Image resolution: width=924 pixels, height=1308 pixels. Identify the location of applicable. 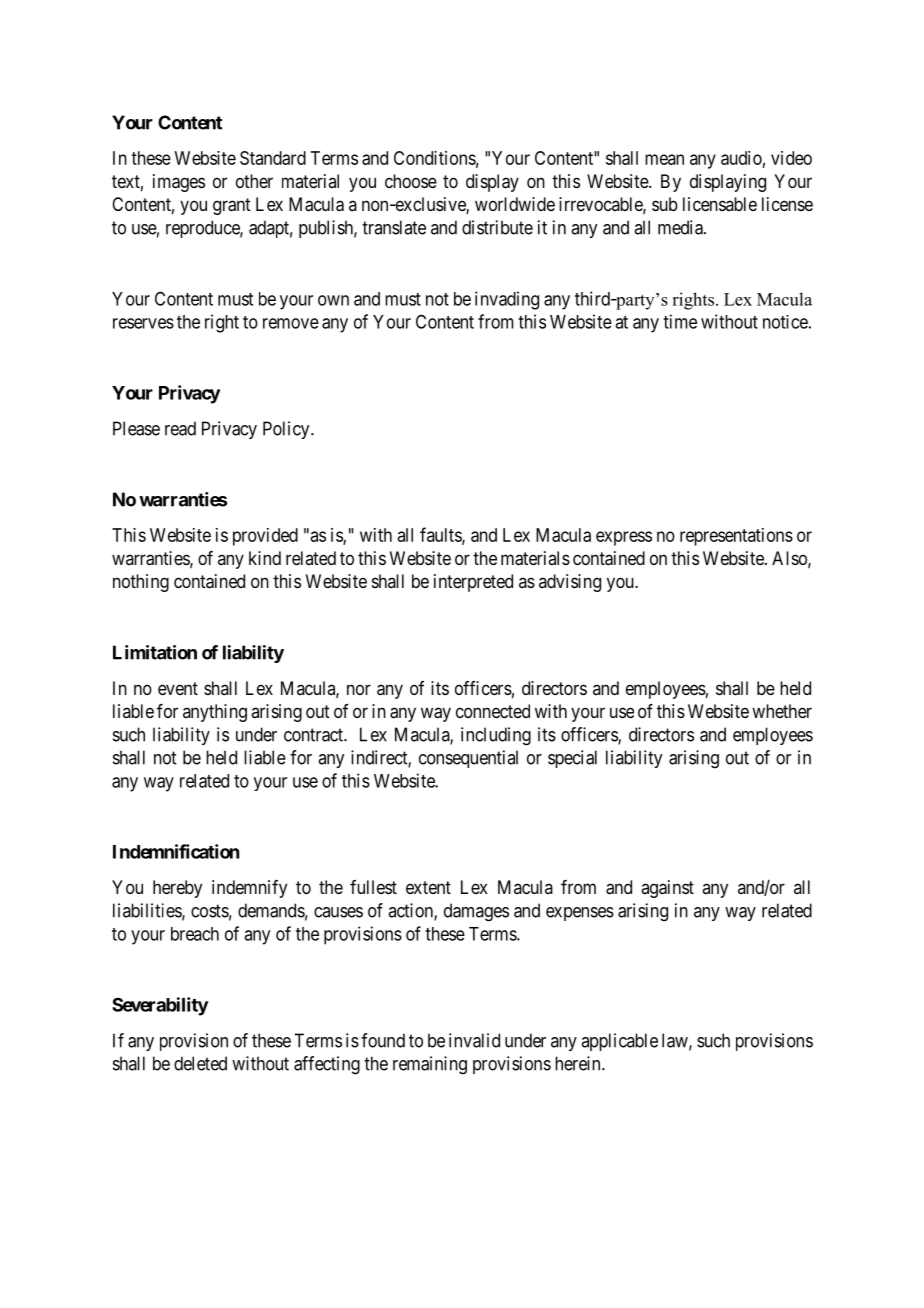
(619, 1042).
